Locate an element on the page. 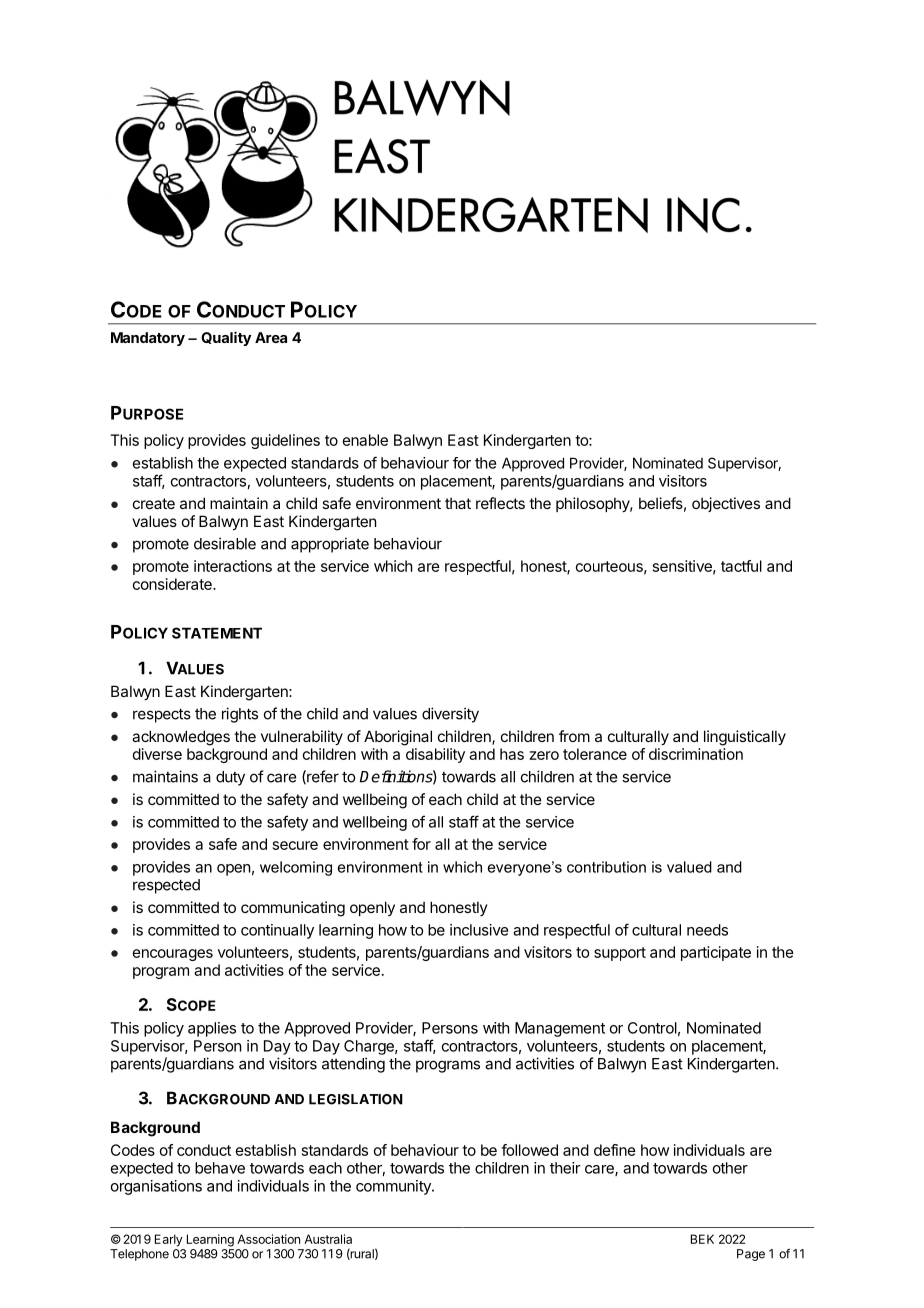  enable is located at coordinates (365, 440).
